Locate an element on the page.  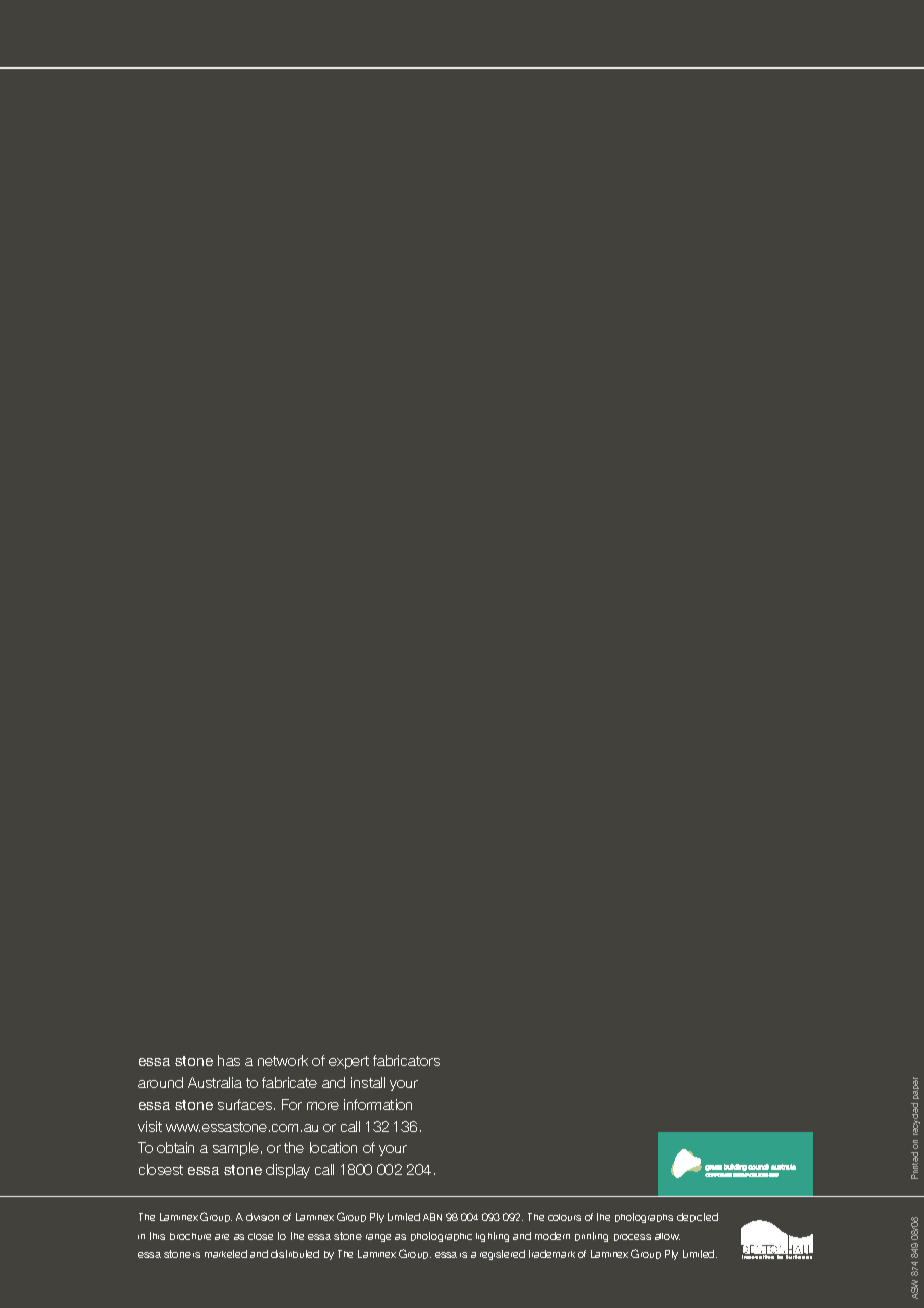
location is located at coordinates (333, 1147).
